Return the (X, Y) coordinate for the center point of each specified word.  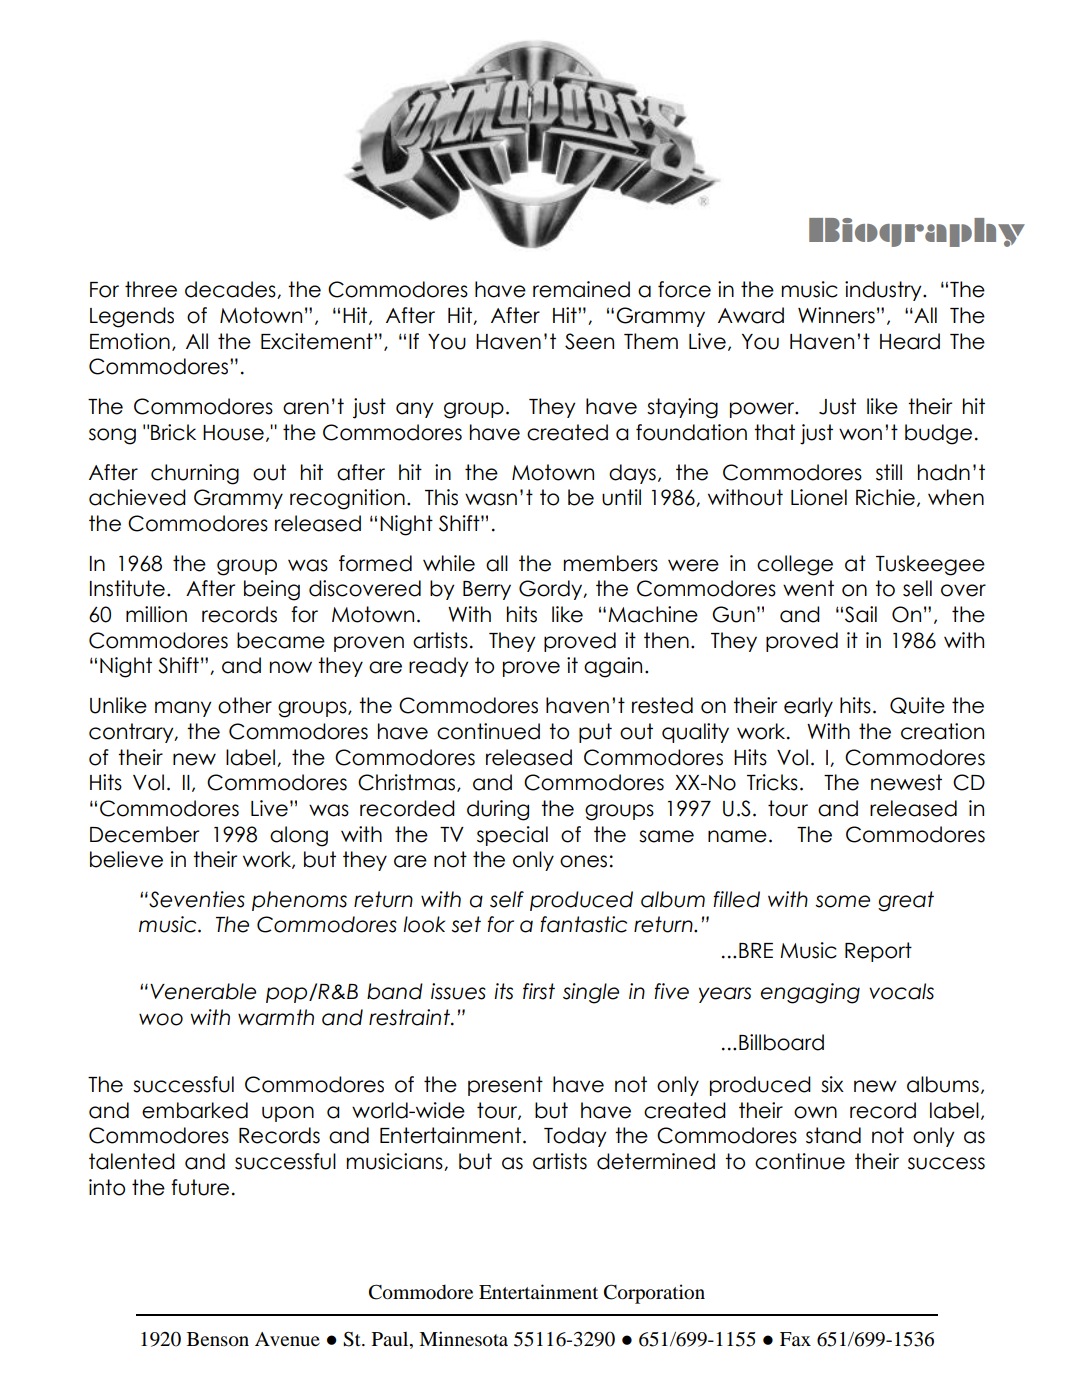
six (832, 1084)
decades (231, 290)
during (498, 810)
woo (161, 1019)
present (505, 1086)
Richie (885, 497)
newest (906, 782)
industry (884, 291)
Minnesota (463, 1339)
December (144, 834)
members (611, 563)
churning (195, 474)
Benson (218, 1339)
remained (581, 289)
